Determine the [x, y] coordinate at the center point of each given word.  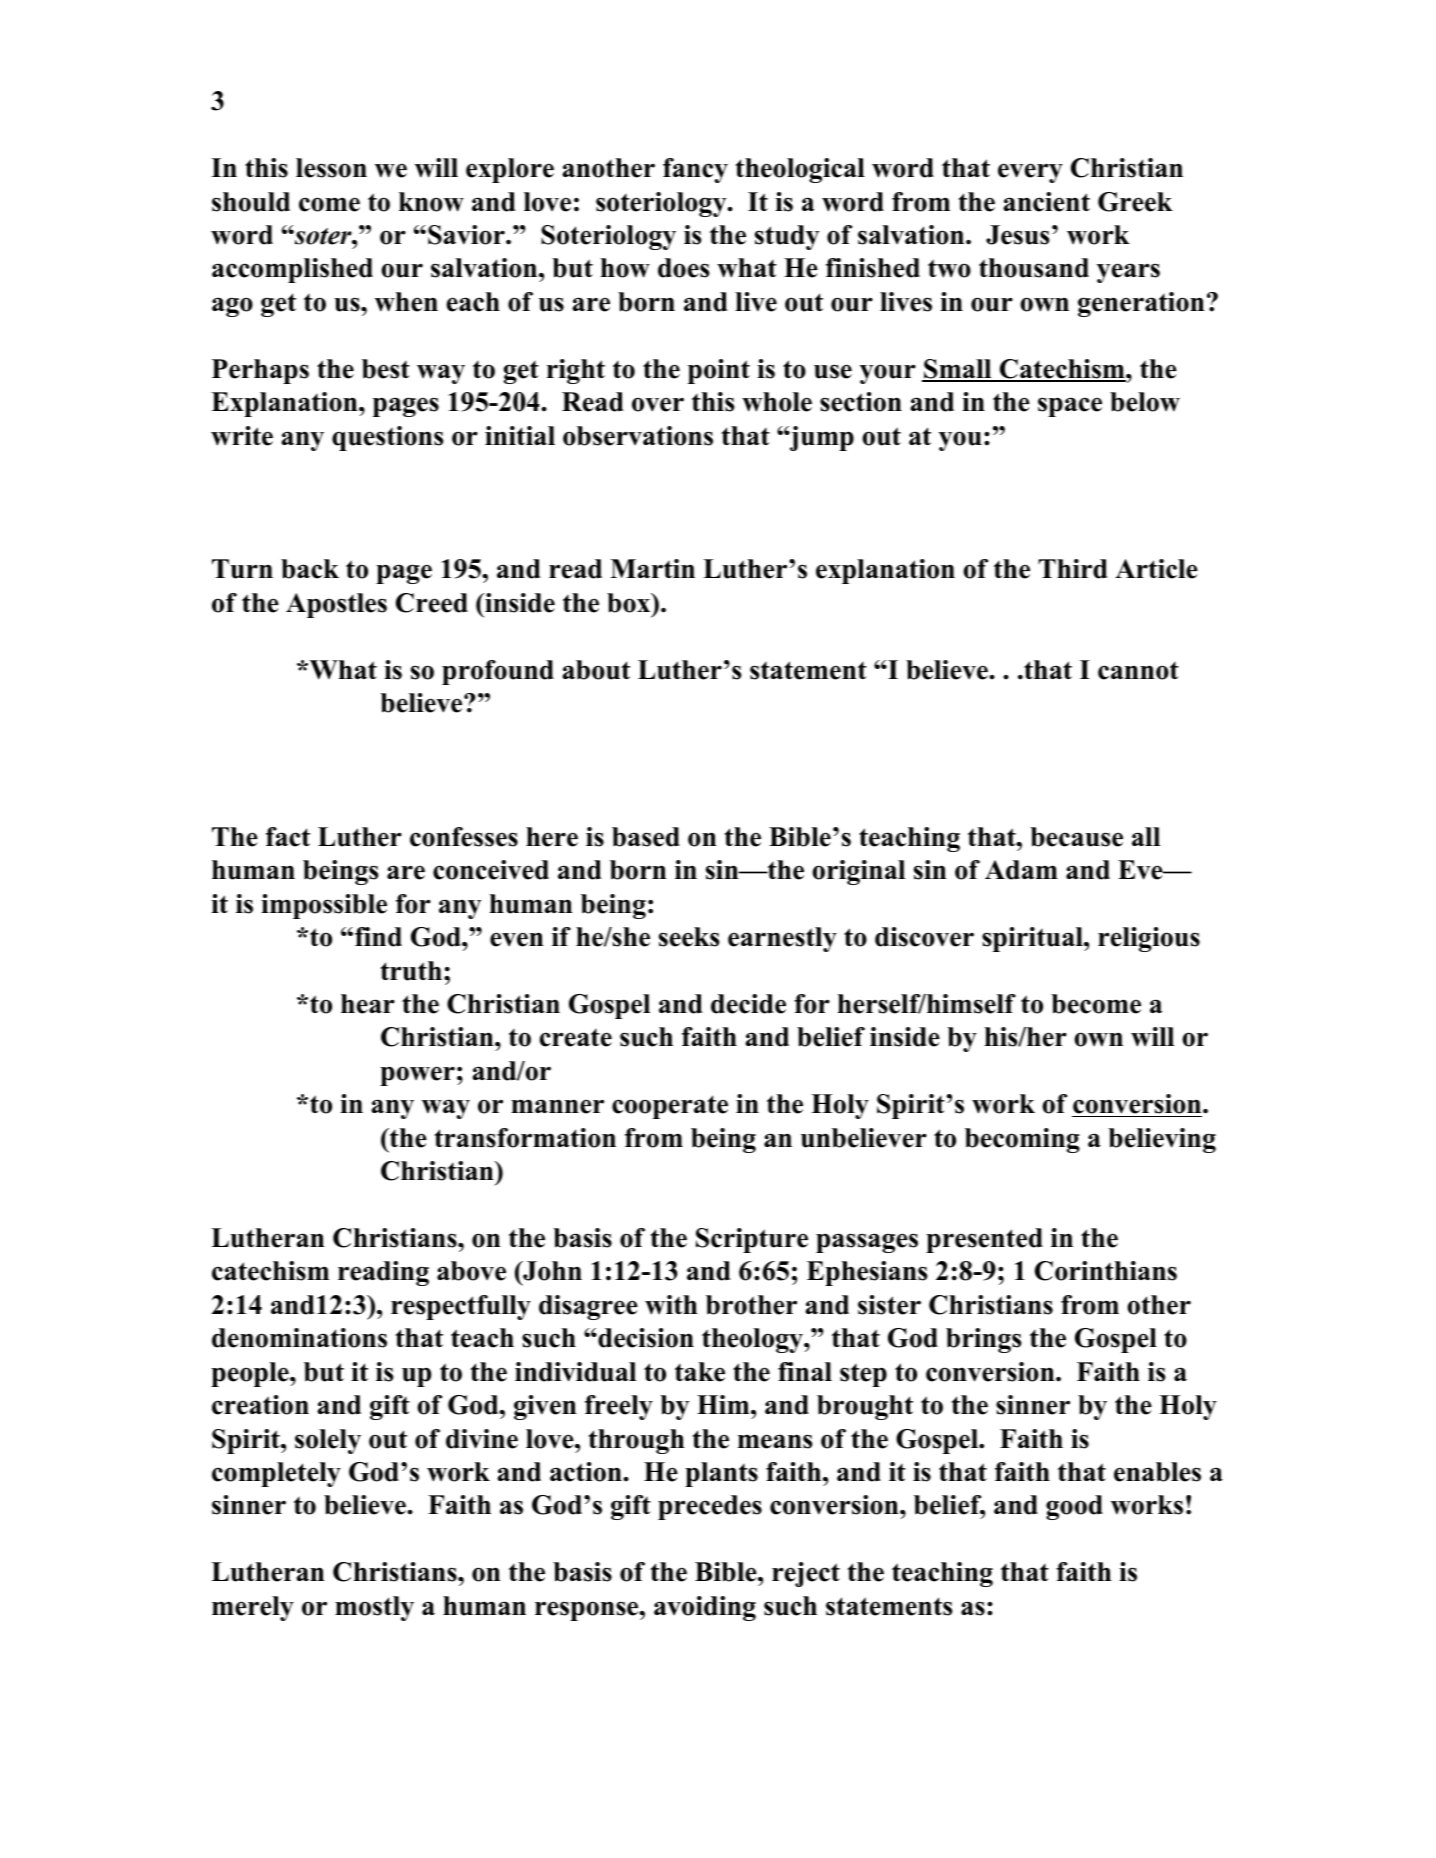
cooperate [670, 1107]
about [596, 670]
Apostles [336, 605]
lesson [331, 168]
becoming [1022, 1140]
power [417, 1076]
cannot [1138, 671]
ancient [1046, 202]
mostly [374, 1608]
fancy [695, 170]
